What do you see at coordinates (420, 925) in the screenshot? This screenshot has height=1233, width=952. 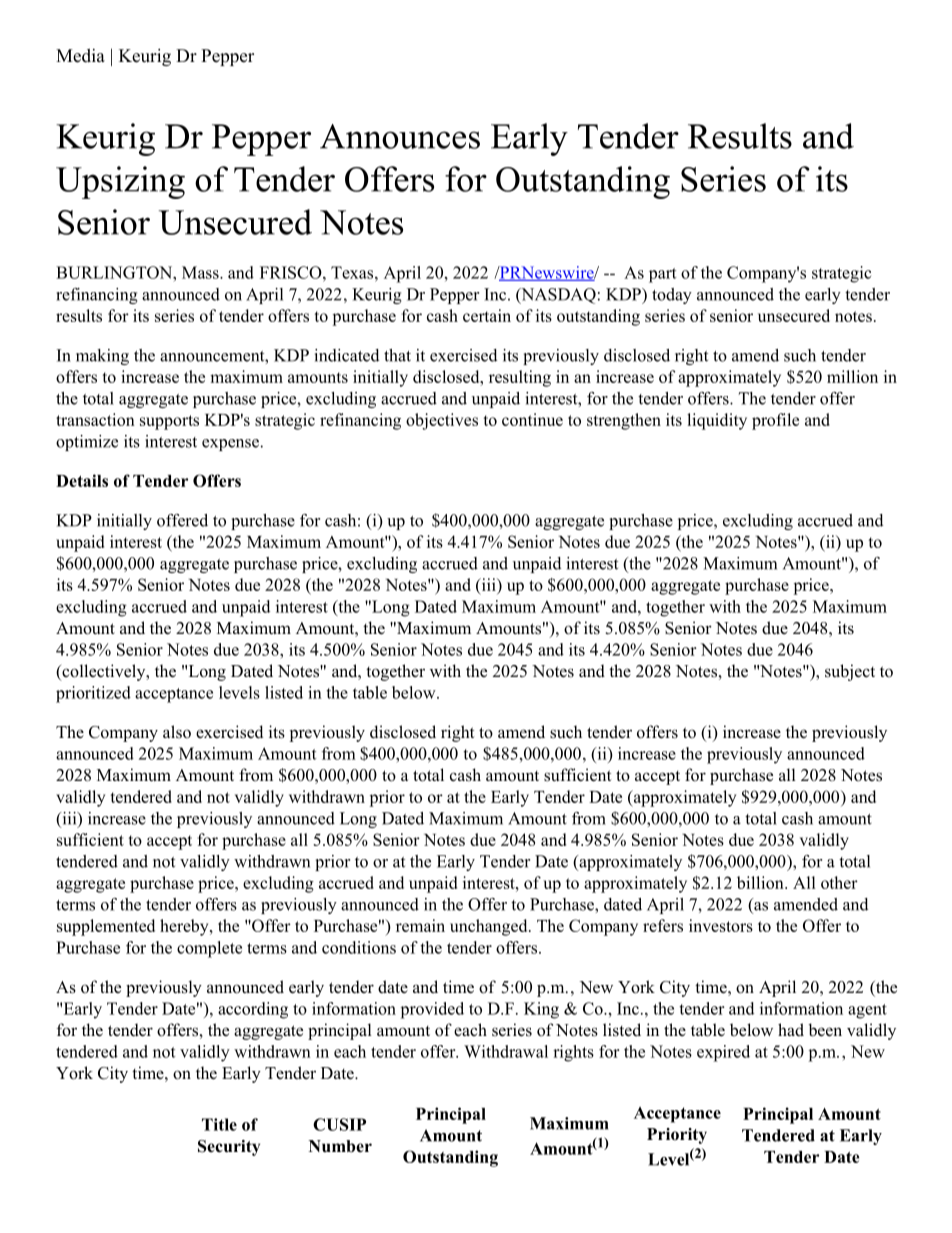 I see `remain` at bounding box center [420, 925].
